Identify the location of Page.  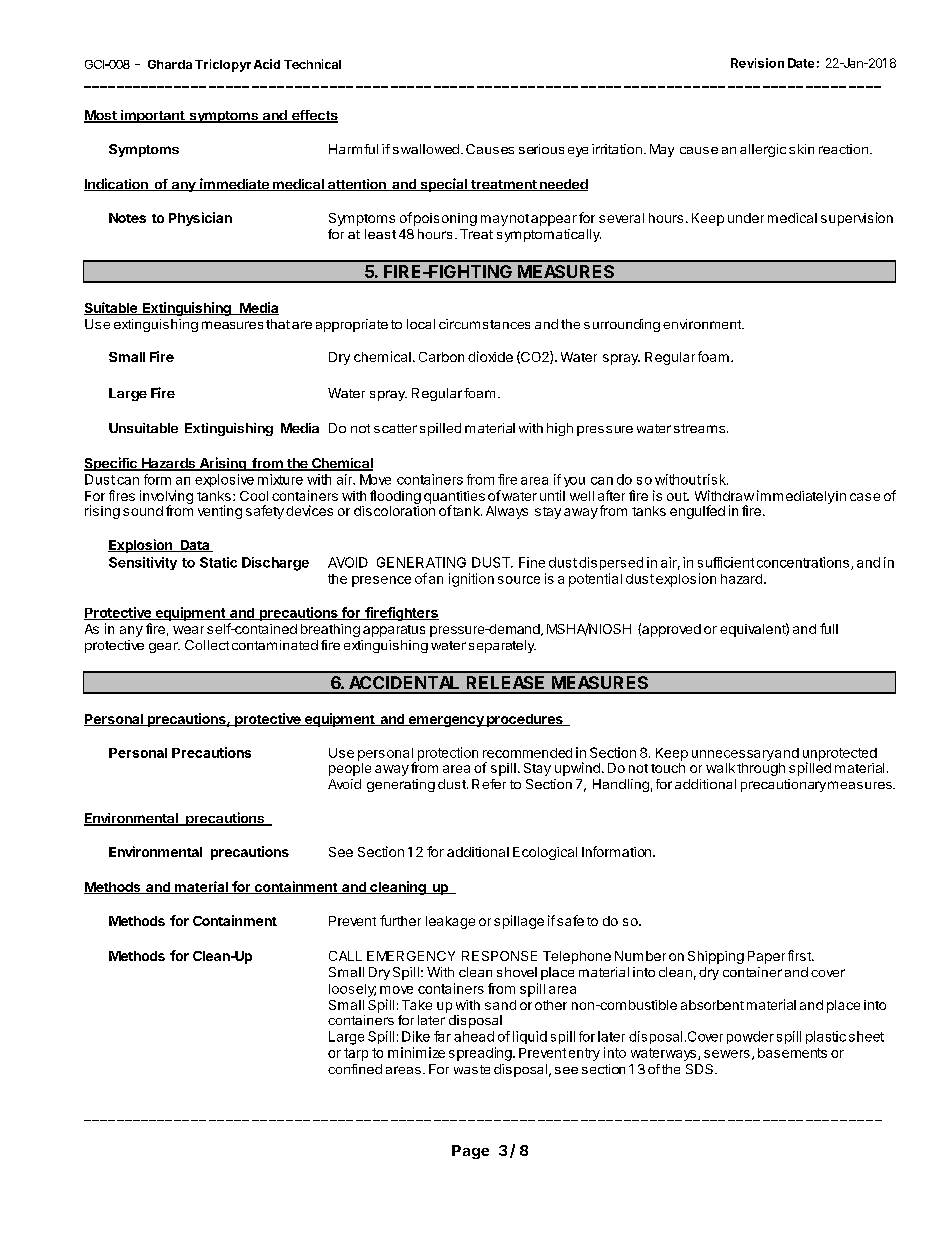
(470, 1152).
